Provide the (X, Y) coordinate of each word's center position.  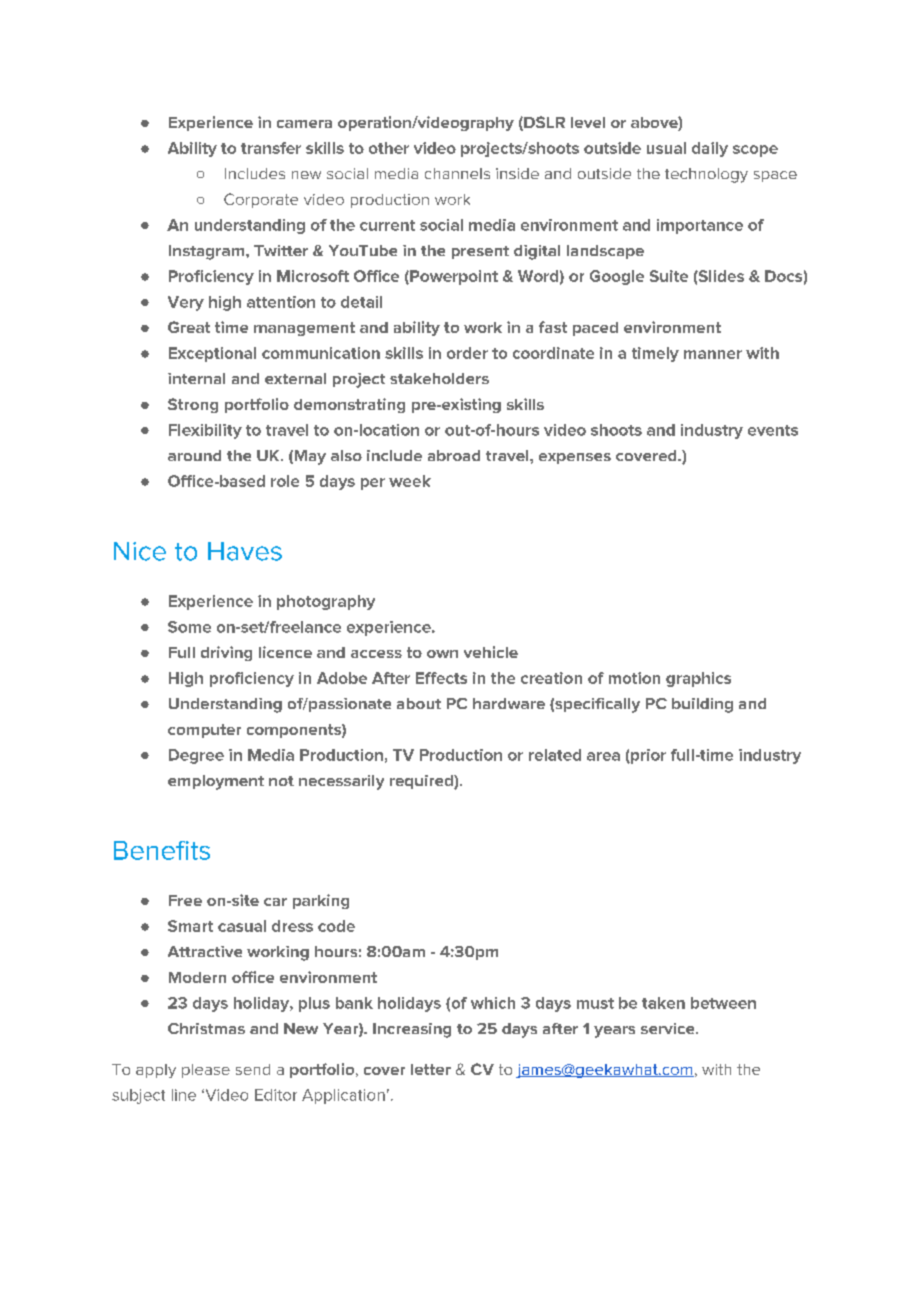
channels (457, 173)
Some (189, 627)
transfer (271, 148)
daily (710, 149)
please (206, 1071)
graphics (698, 679)
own (442, 654)
